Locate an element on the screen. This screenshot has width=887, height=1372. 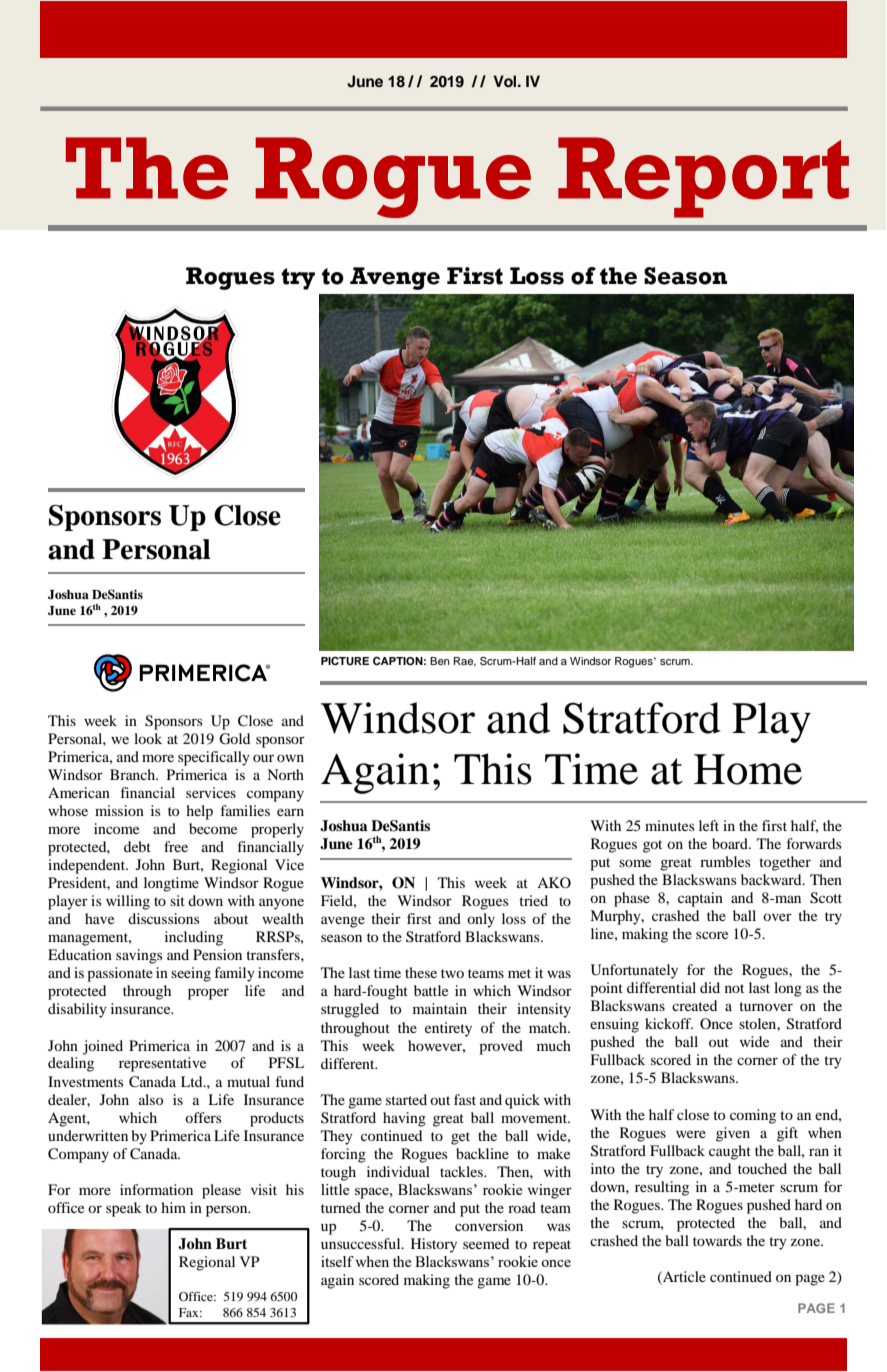
Report is located at coordinates (703, 177).
